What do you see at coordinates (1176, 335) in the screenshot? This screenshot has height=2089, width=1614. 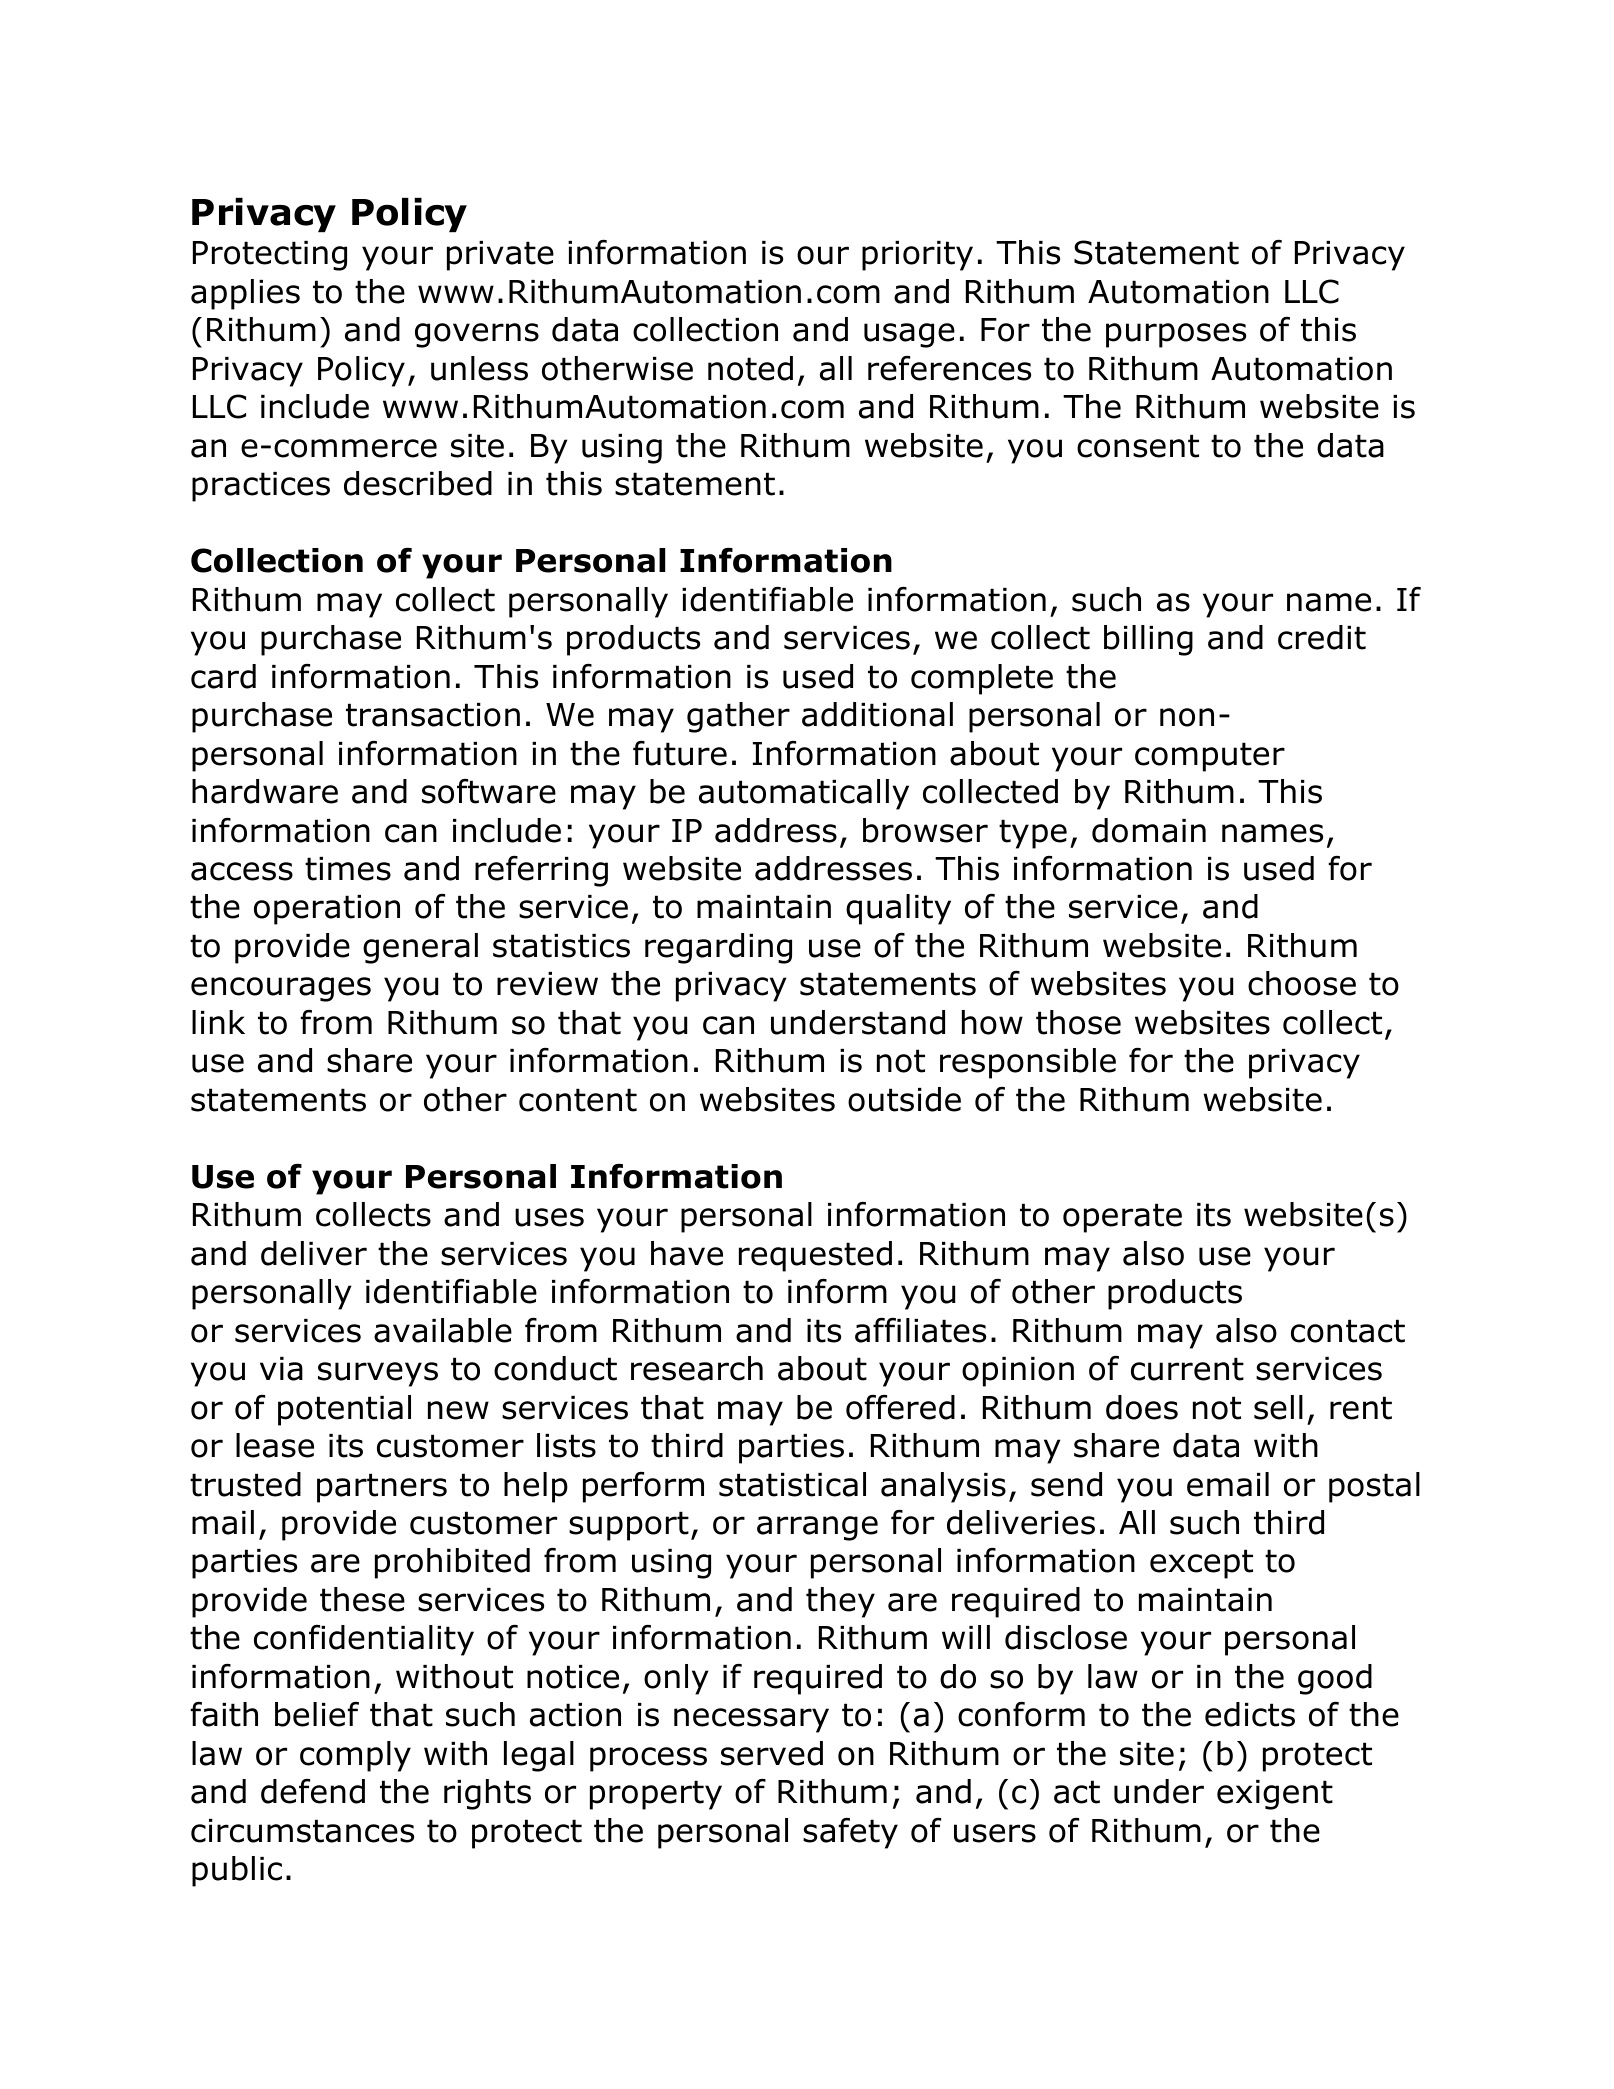 I see `purposes` at bounding box center [1176, 335].
